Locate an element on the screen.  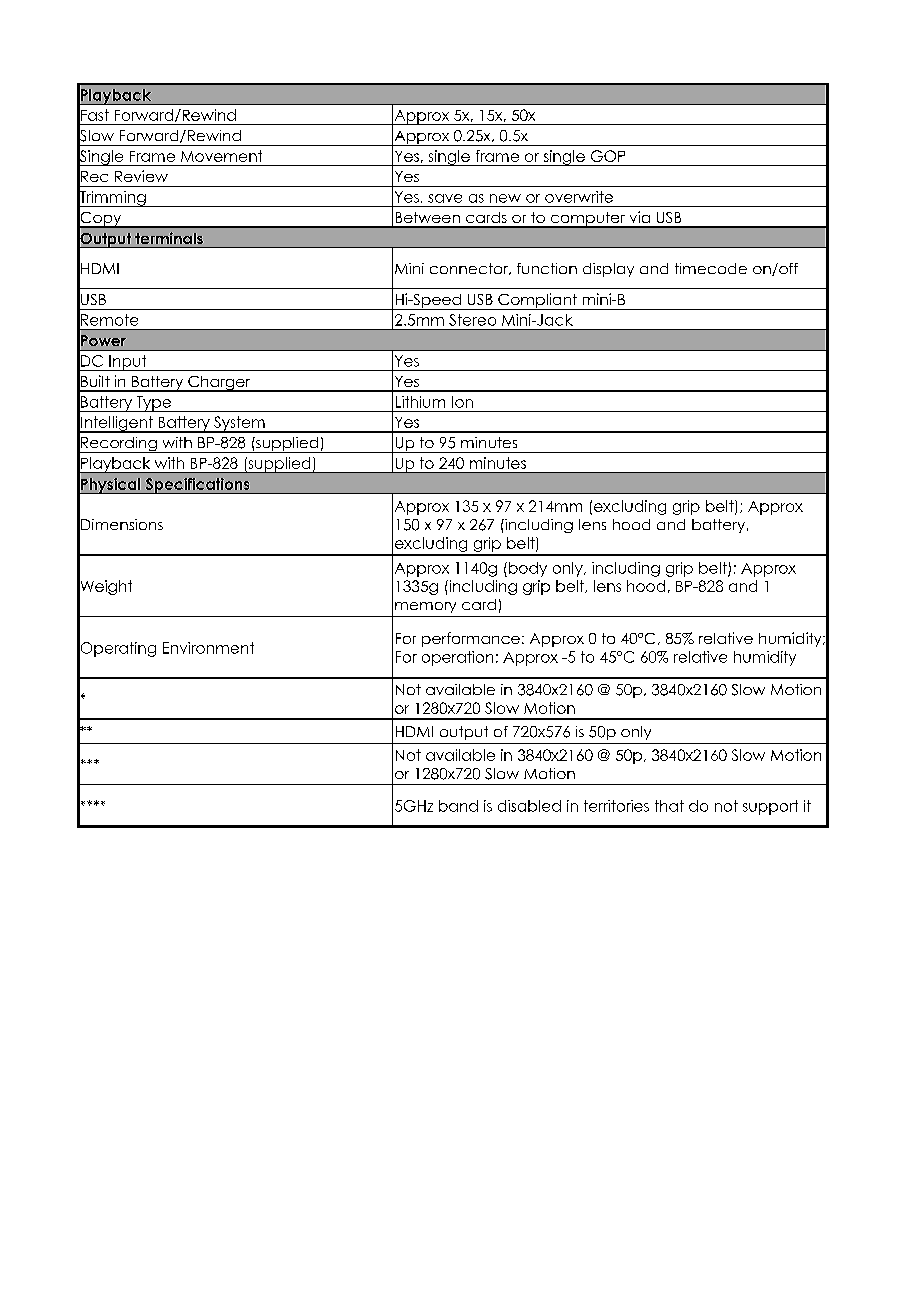
Specifications is located at coordinates (197, 486).
